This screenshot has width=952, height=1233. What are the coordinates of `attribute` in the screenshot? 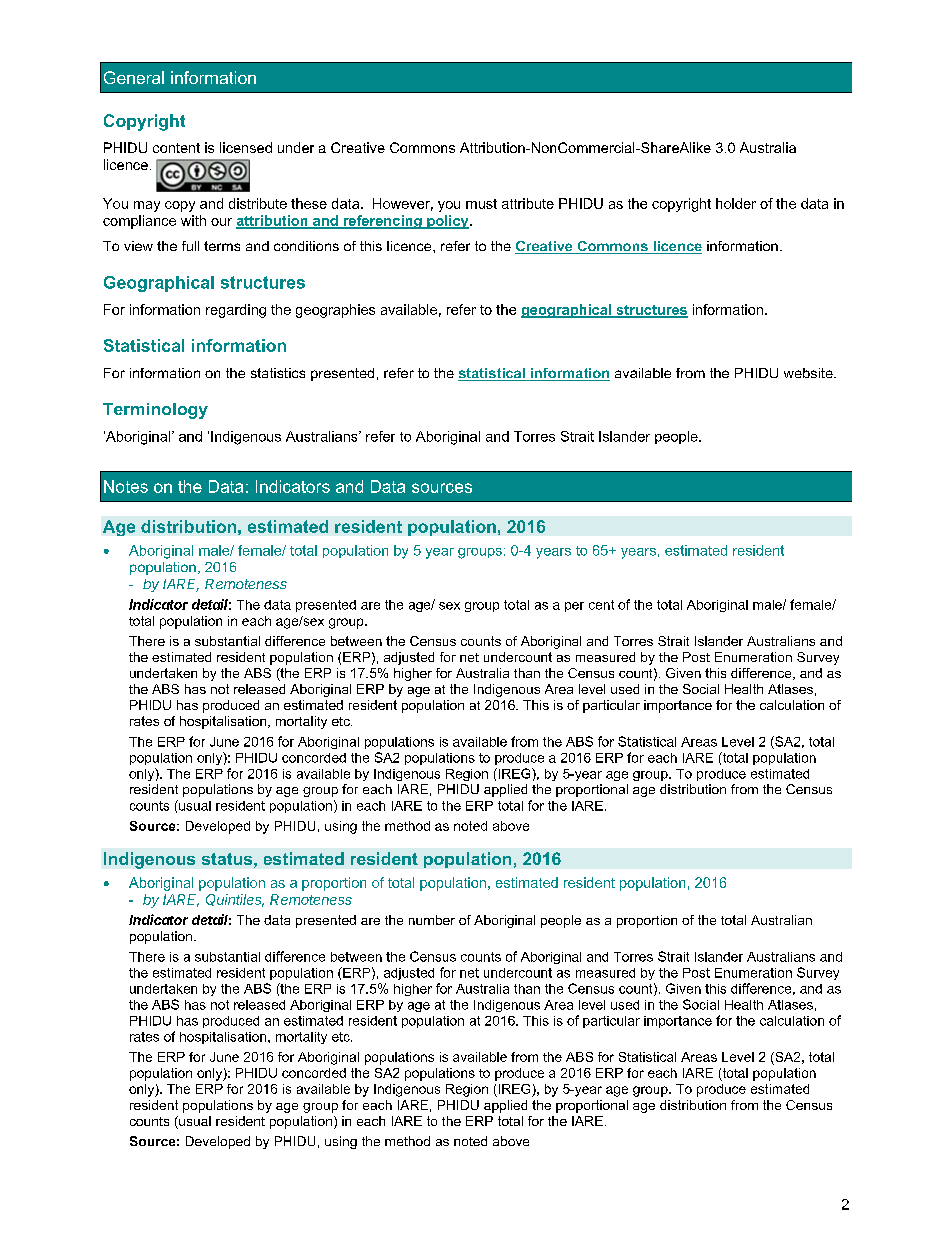 It's located at (528, 203).
